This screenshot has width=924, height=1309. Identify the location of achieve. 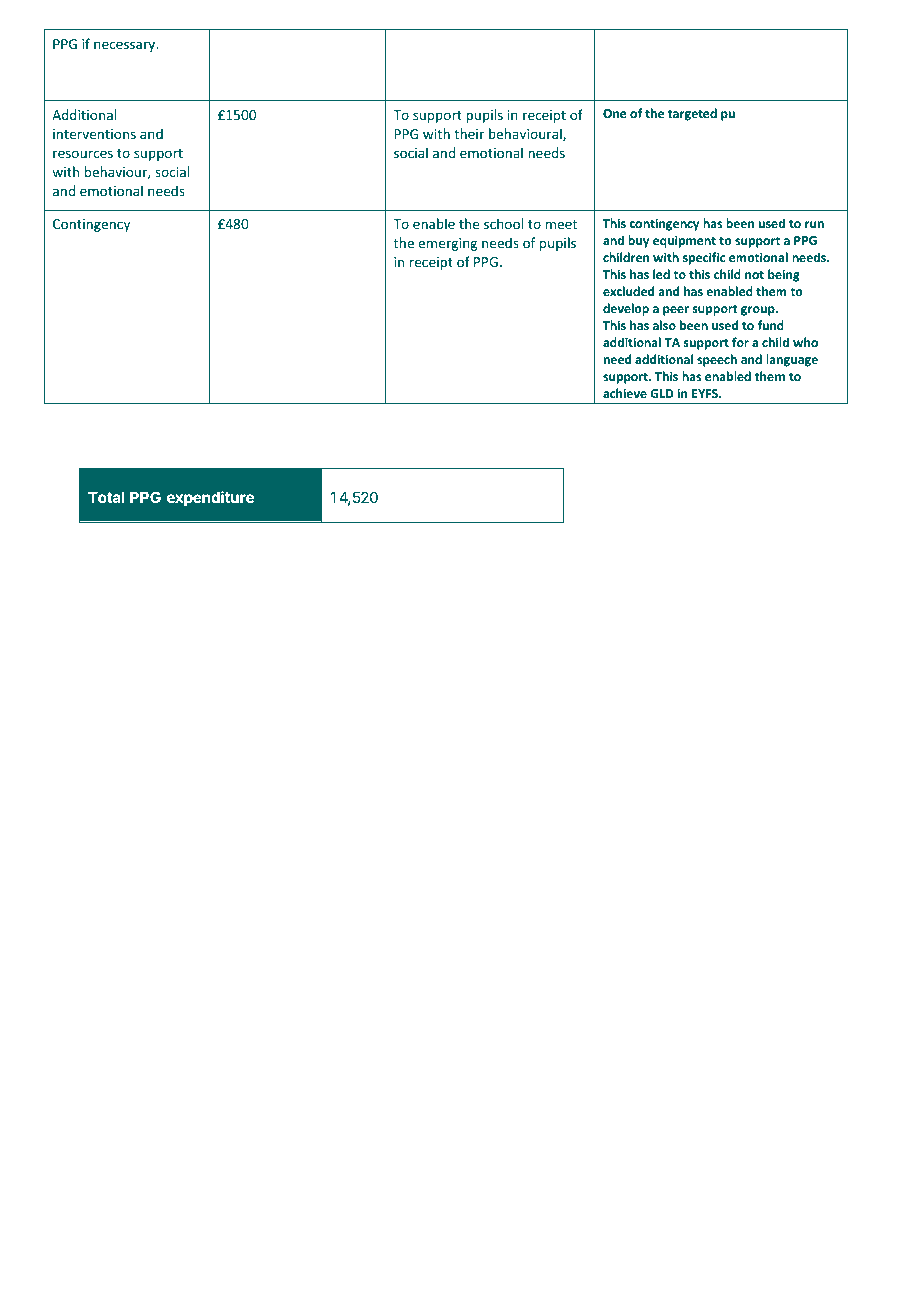
(625, 393).
